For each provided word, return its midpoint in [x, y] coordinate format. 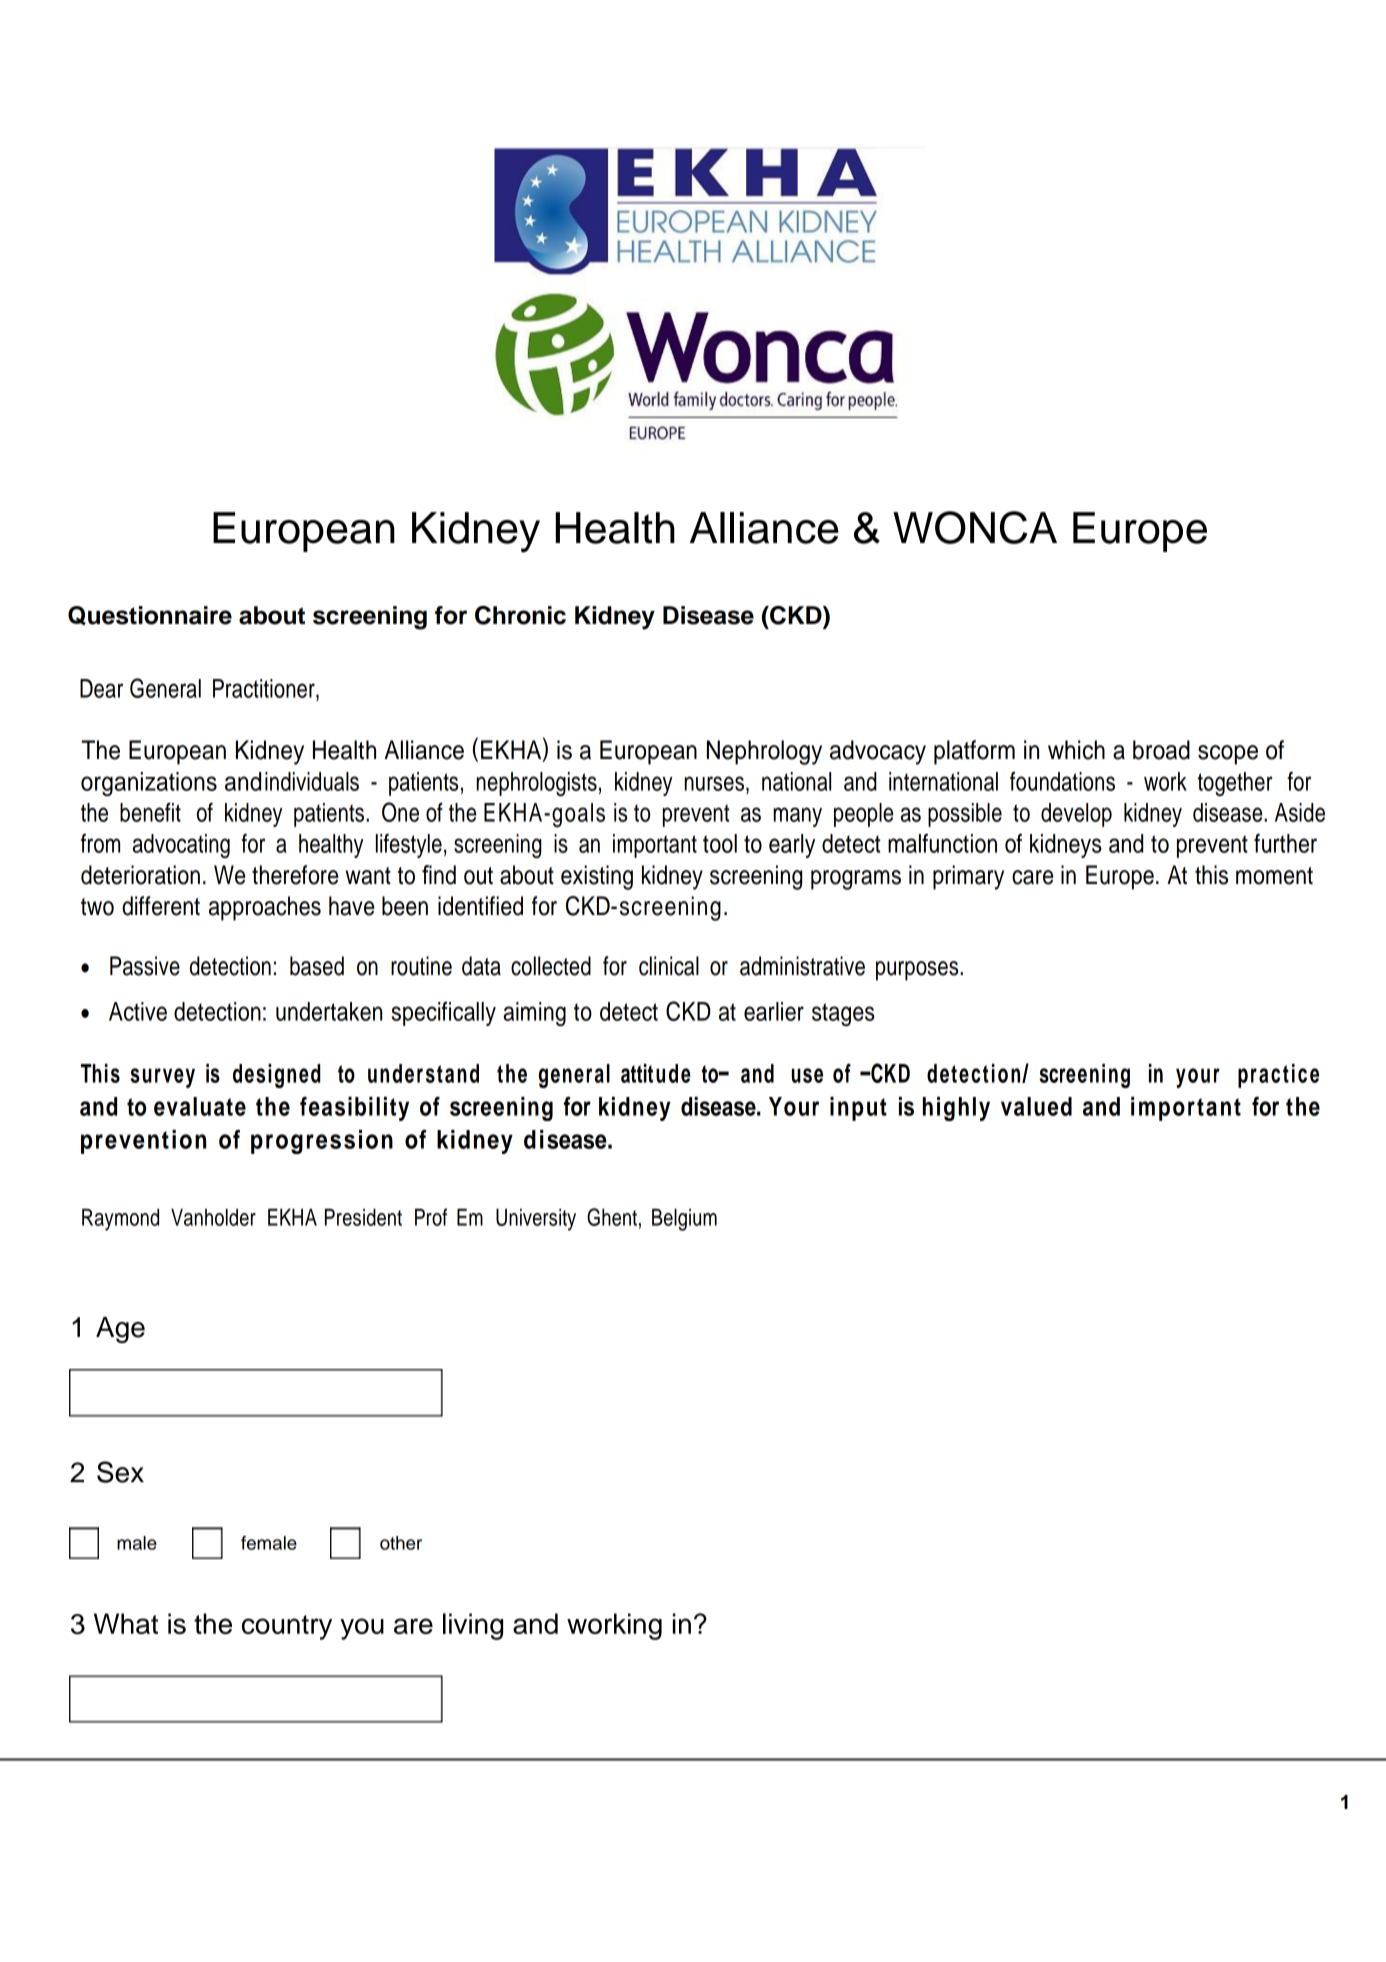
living [473, 1626]
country [287, 1627]
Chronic [520, 615]
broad [1161, 750]
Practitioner [265, 688]
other [401, 1543]
